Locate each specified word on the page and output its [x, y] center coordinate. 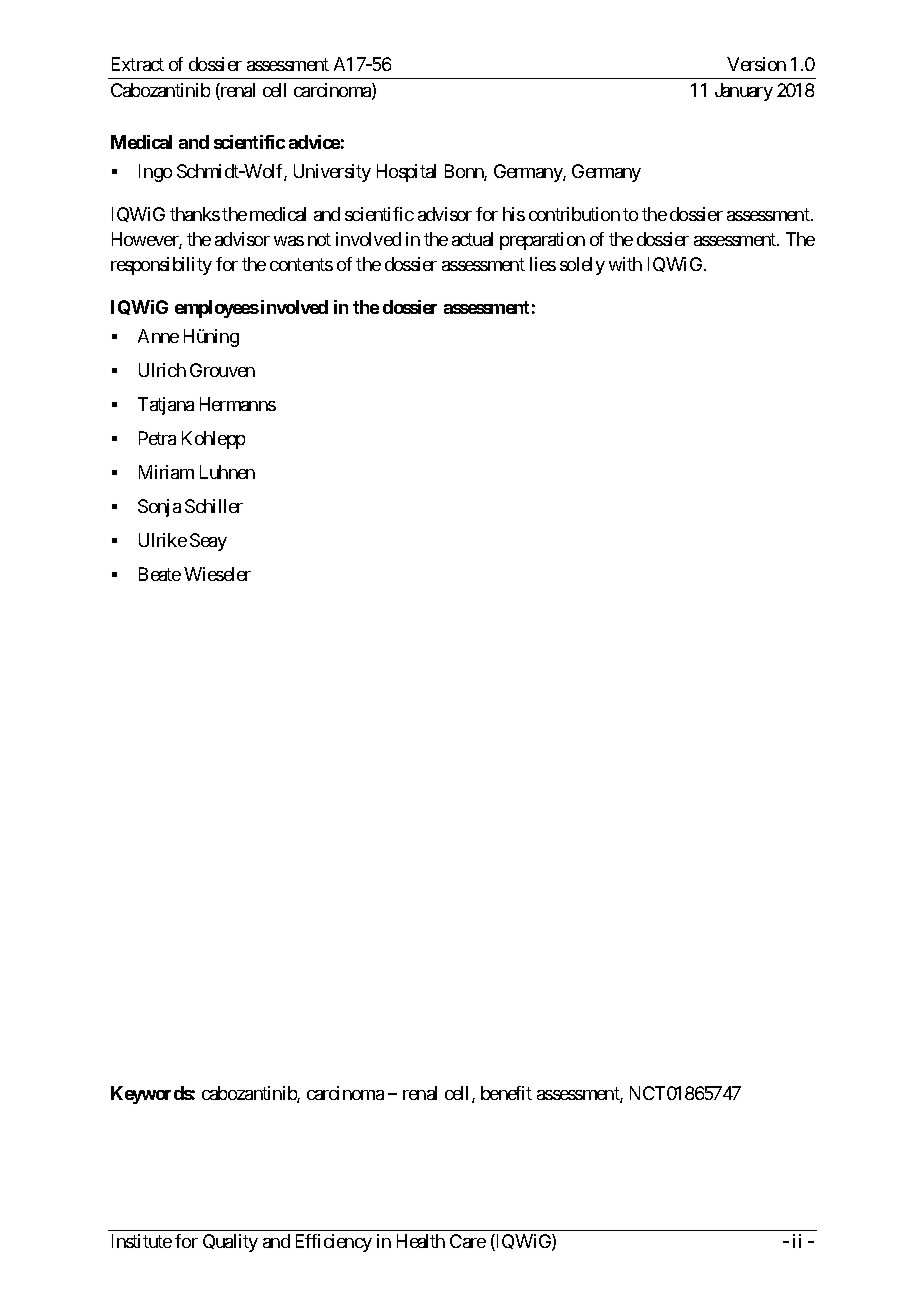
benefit [506, 1093]
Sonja [159, 508]
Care [468, 1241]
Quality [230, 1243]
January [744, 92]
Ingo [155, 173]
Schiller [214, 506]
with [625, 264]
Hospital [406, 173]
